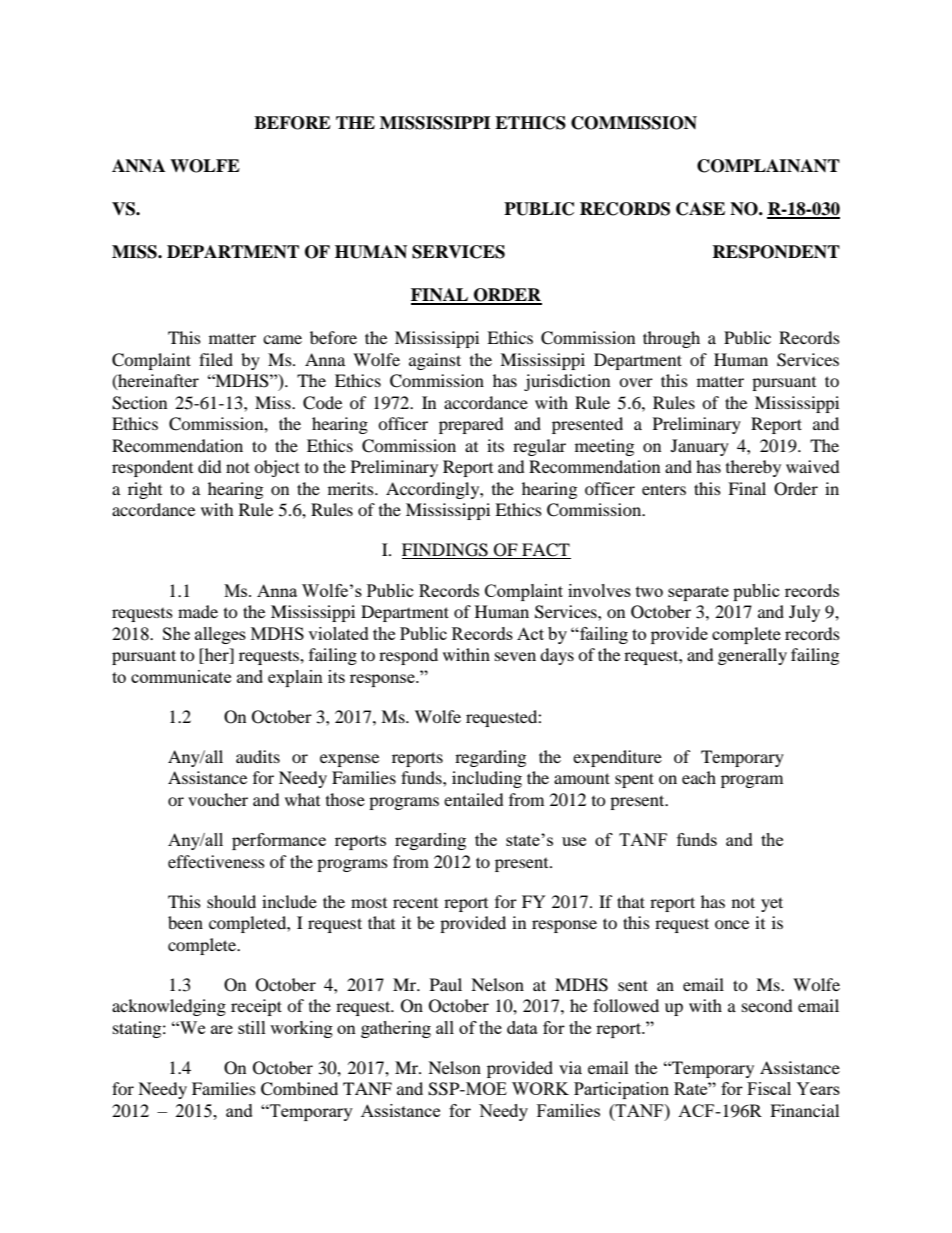 The width and height of the image is (952, 1233). Describe the element at coordinates (282, 339) in the image. I see `came` at that location.
